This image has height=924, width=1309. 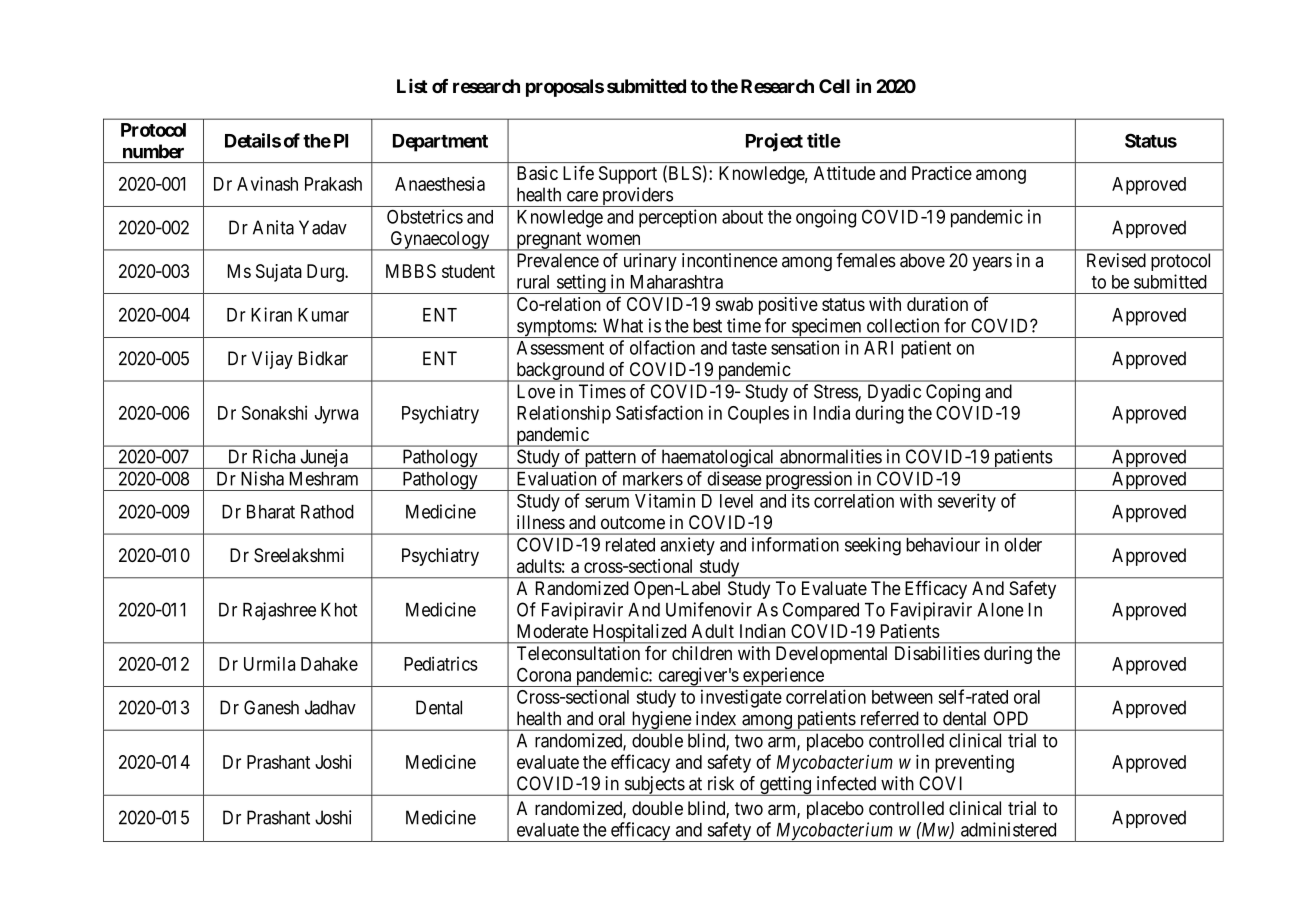 What do you see at coordinates (1008, 829) in the image?
I see `administered` at bounding box center [1008, 829].
